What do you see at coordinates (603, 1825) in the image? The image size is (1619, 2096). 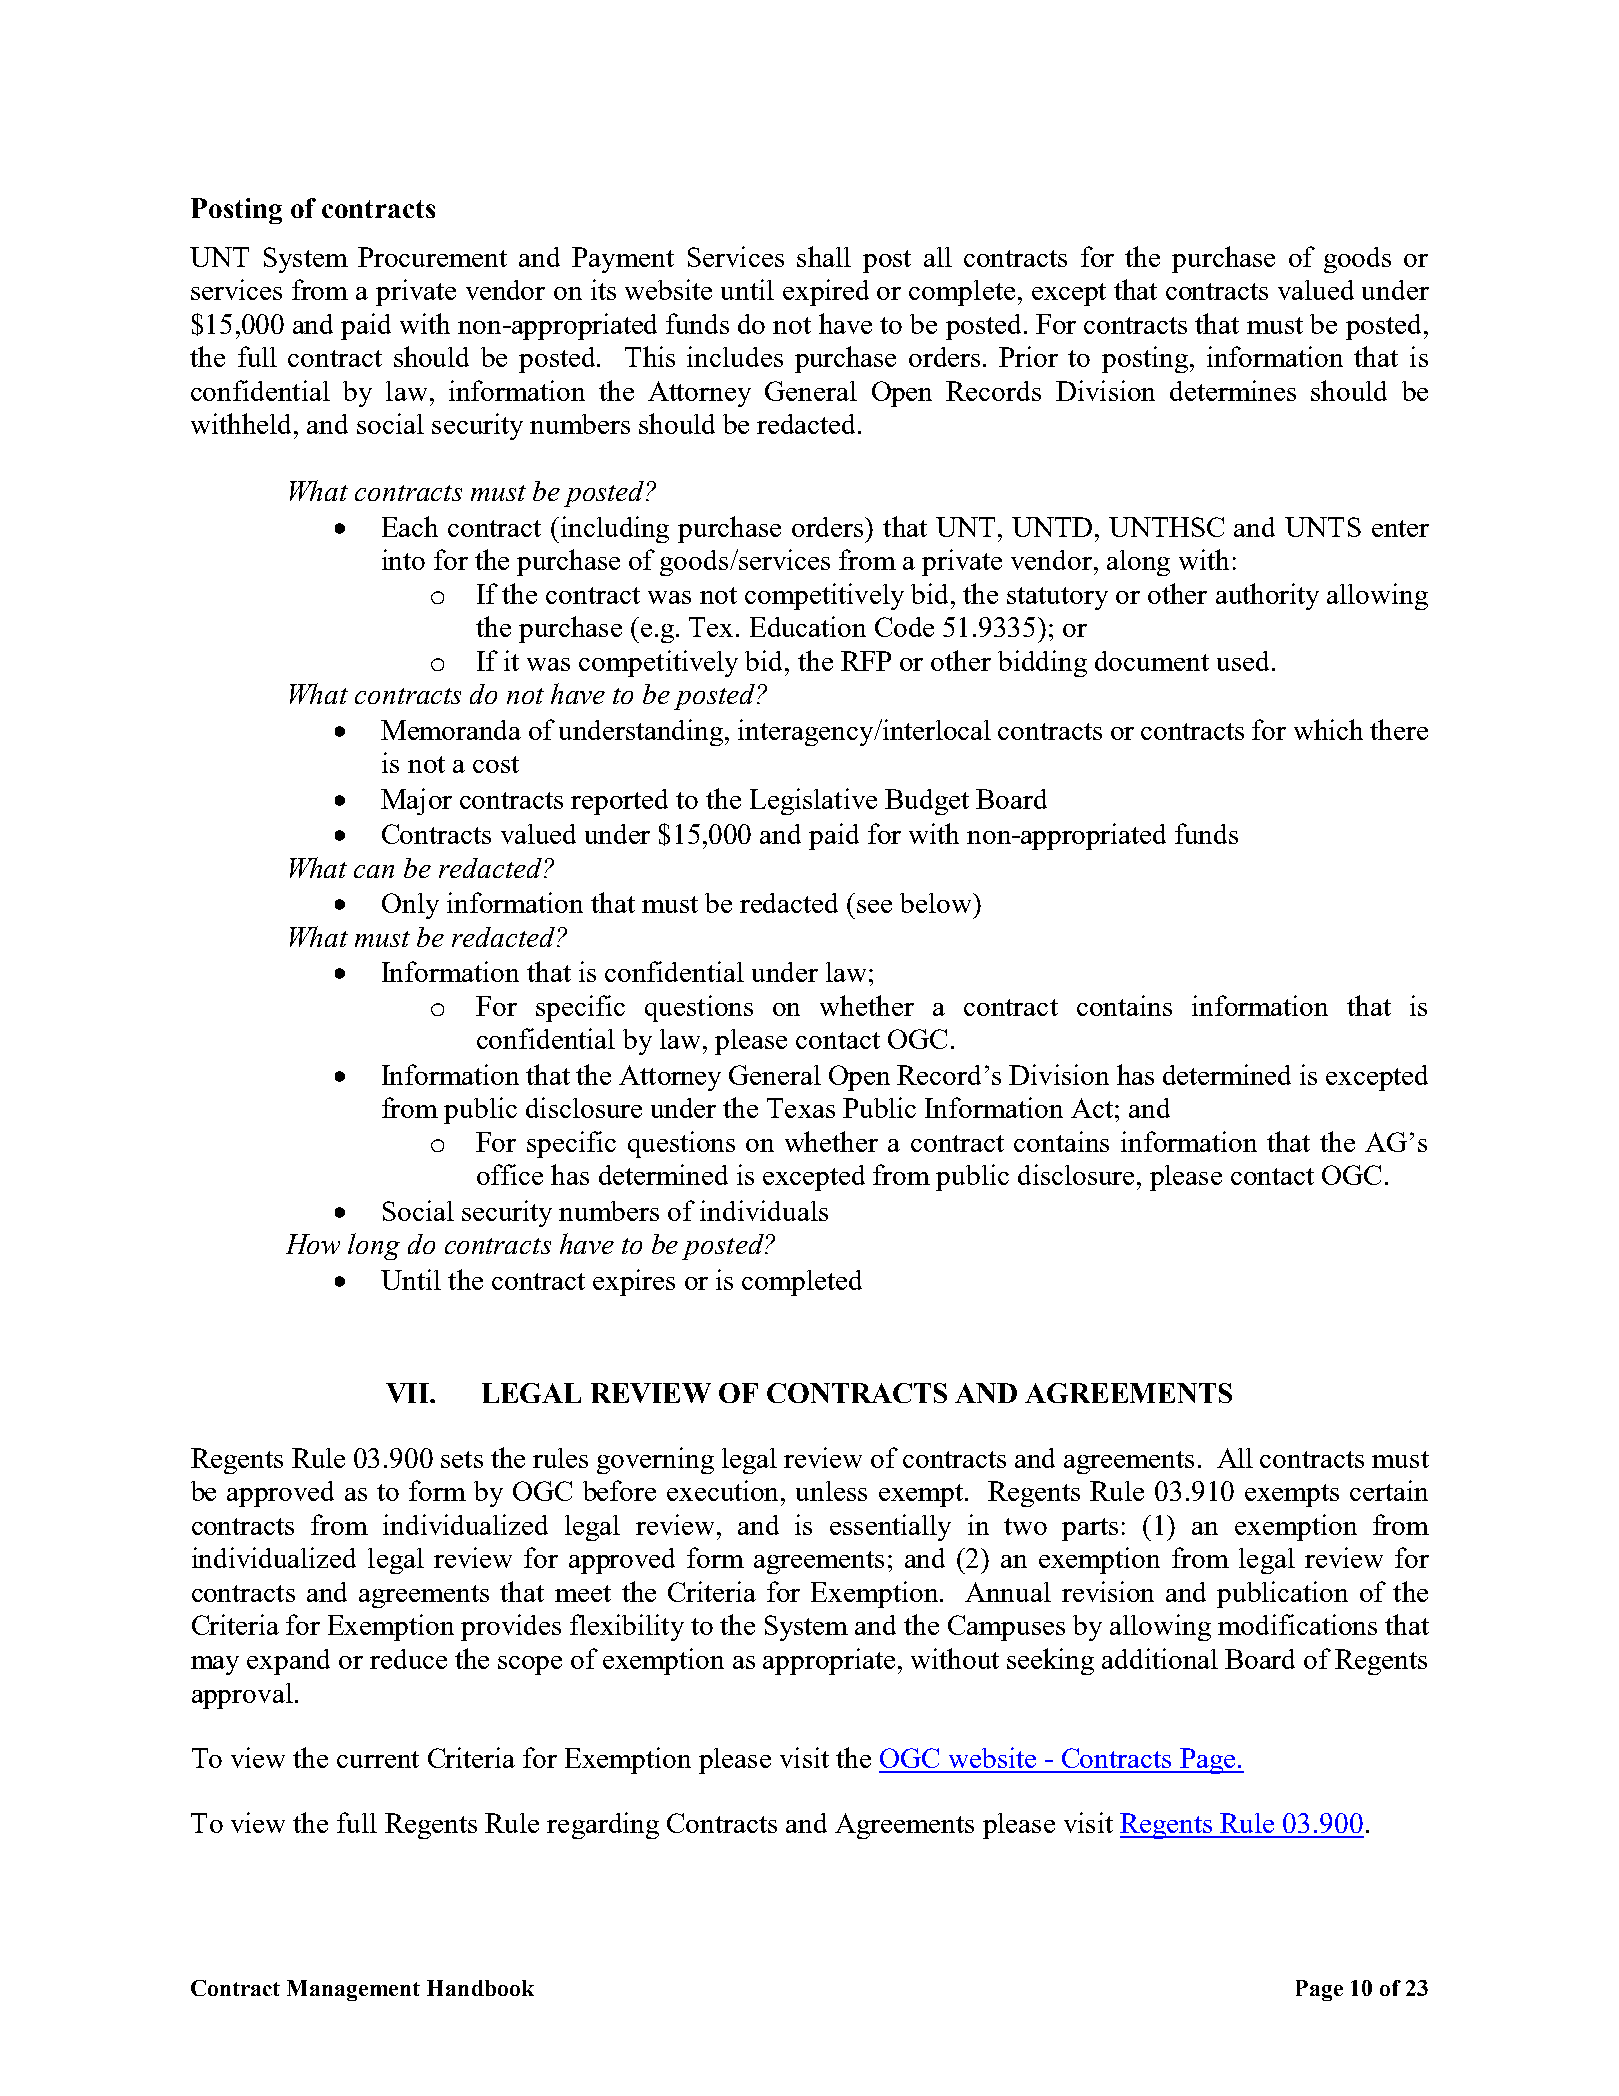 I see `regarding` at bounding box center [603, 1825].
